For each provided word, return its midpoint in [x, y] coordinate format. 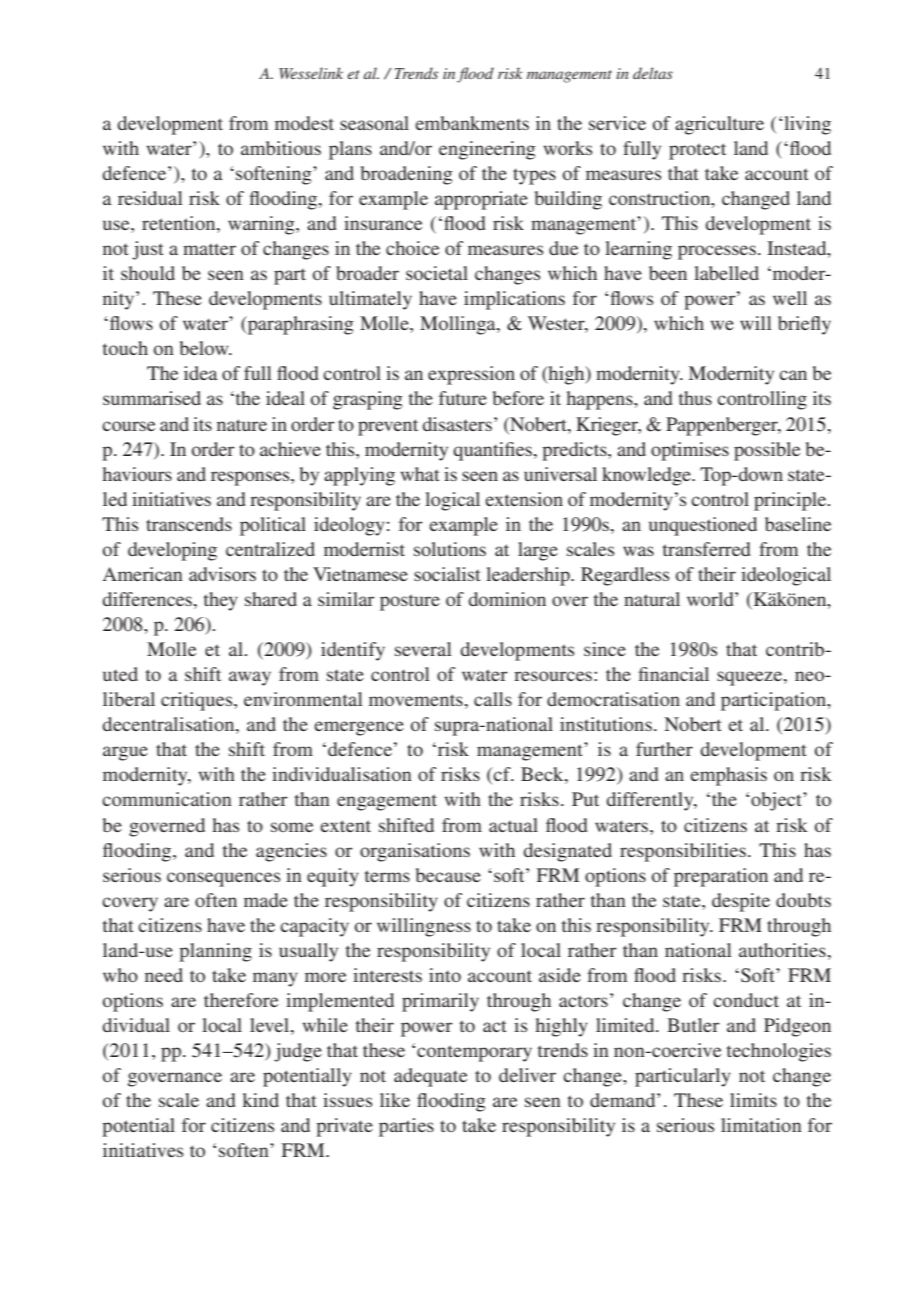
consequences [223, 879]
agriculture [719, 125]
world [711, 599]
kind [260, 1100]
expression [471, 375]
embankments [472, 123]
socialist [447, 574]
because [448, 875]
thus [695, 398]
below [205, 348]
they [221, 601]
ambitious [281, 148]
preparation [721, 877]
